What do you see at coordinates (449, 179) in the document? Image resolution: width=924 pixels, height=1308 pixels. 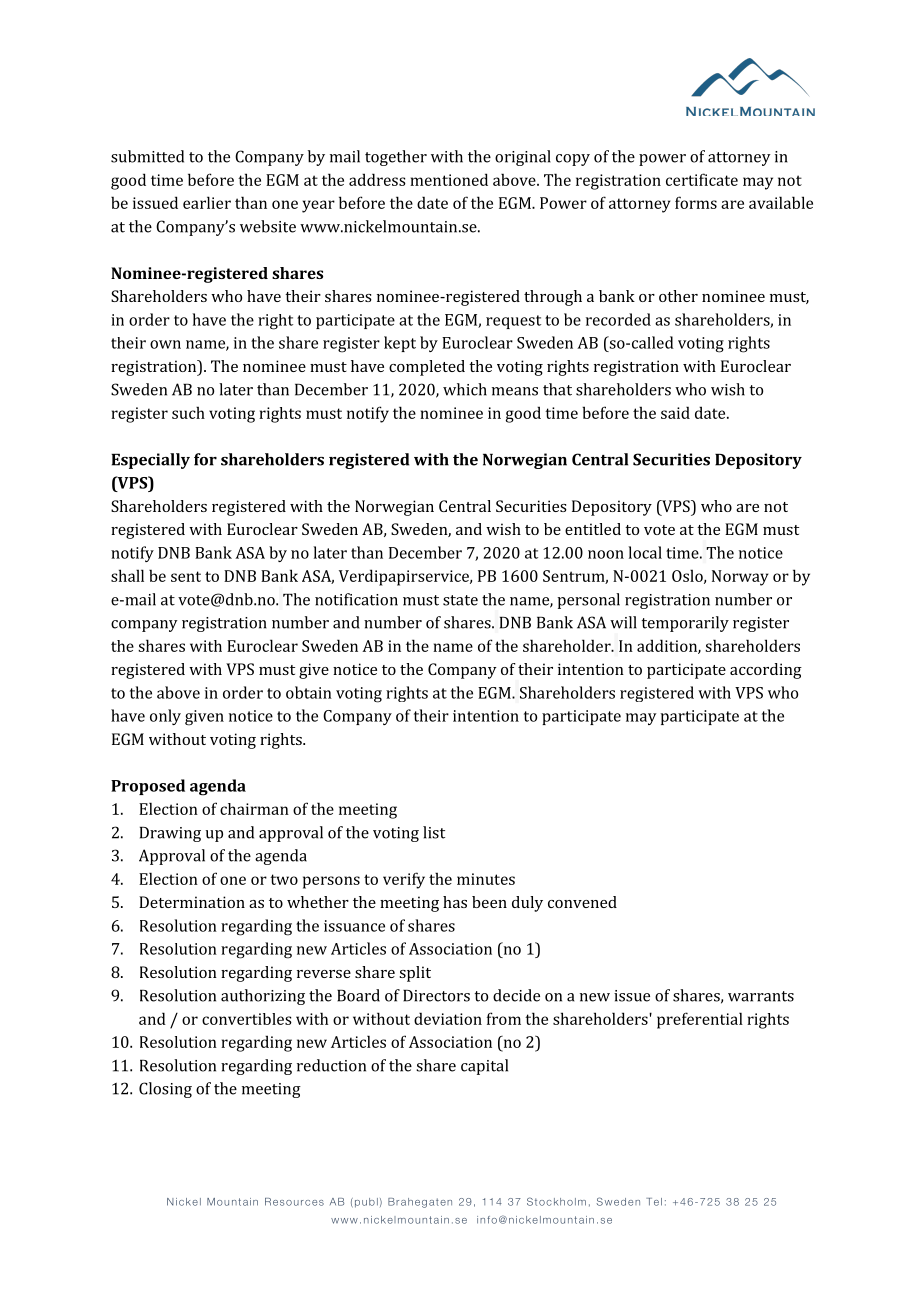 I see `mentioned` at bounding box center [449, 179].
